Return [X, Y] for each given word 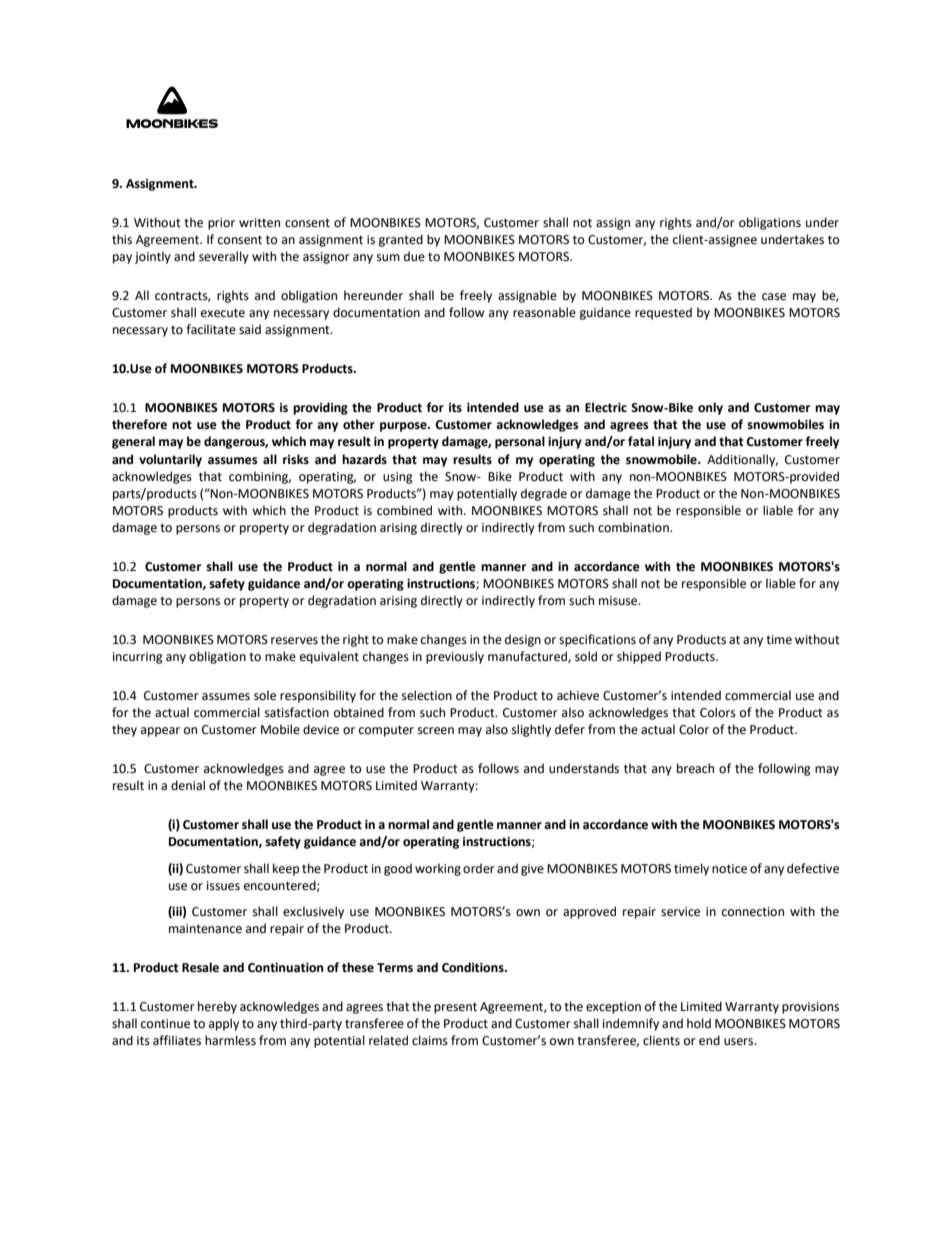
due [414, 256]
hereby [217, 1007]
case [774, 297]
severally [224, 257]
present [455, 1008]
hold [699, 1023]
